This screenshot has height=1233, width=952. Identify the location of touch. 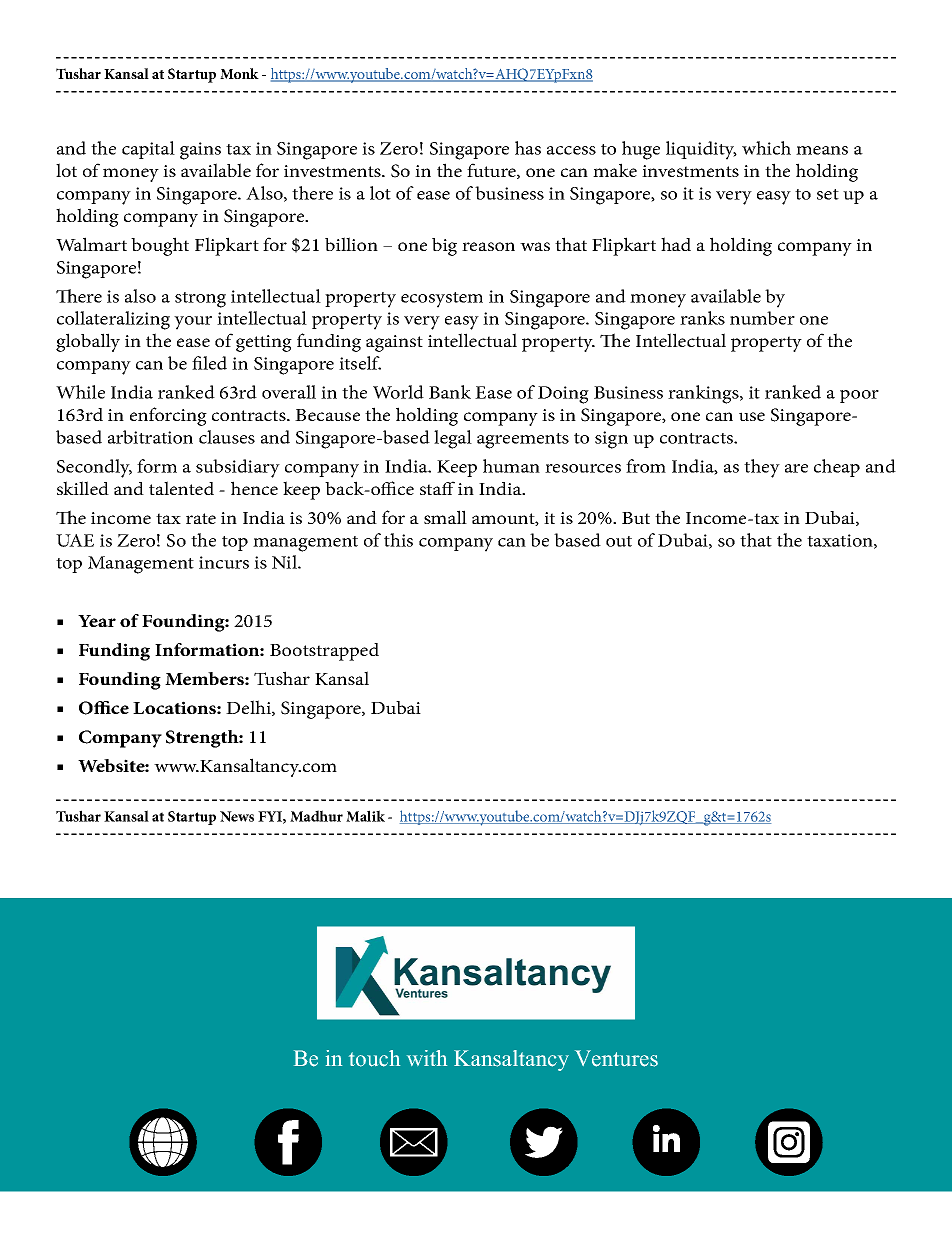
(374, 1058).
